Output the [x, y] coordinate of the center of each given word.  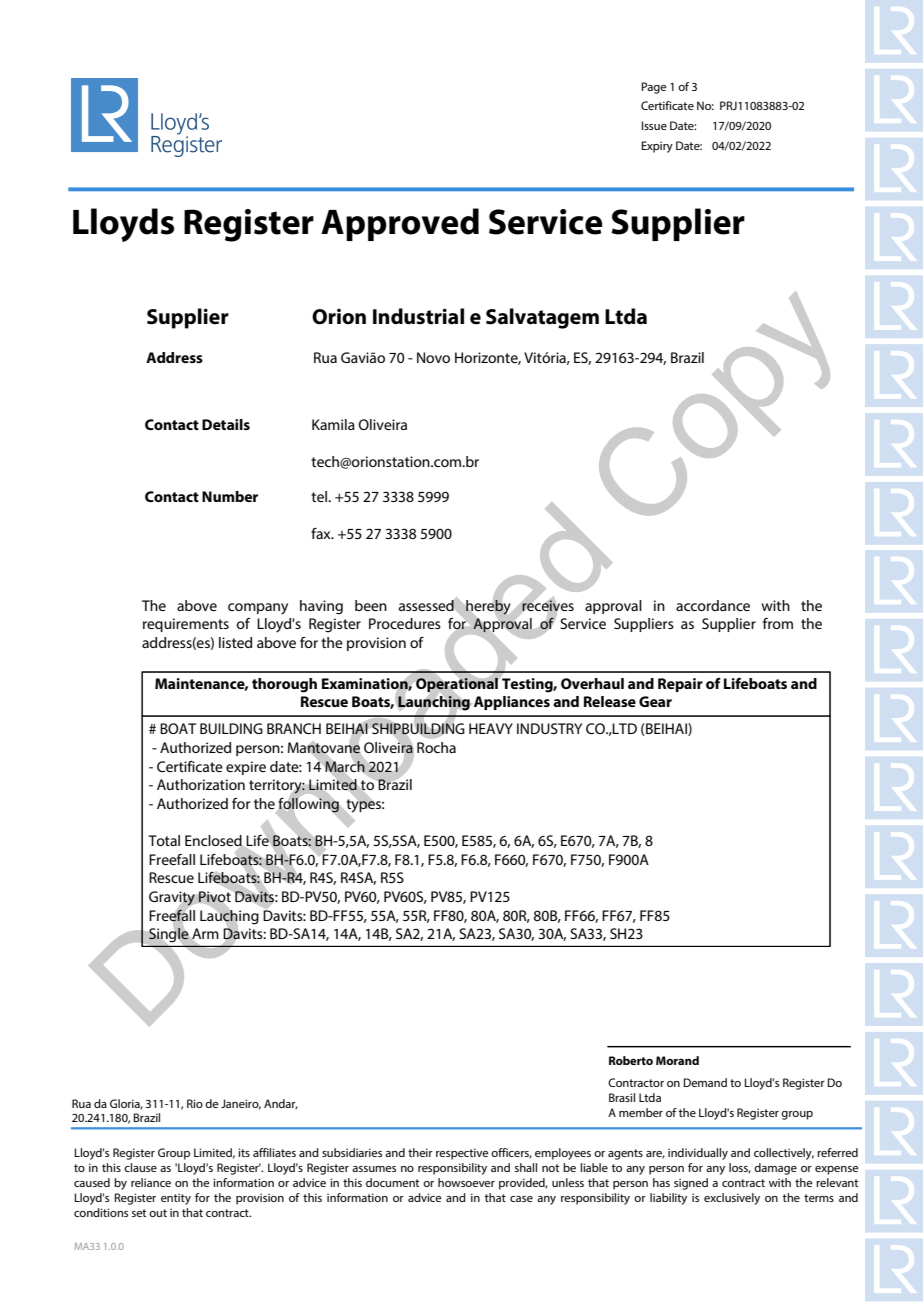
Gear [655, 701]
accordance [713, 605]
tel [320, 496]
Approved [400, 224]
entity [176, 1199]
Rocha [436, 747]
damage [775, 1169]
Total [164, 840]
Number [230, 496]
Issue [654, 125]
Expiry [657, 147]
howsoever [466, 1182]
